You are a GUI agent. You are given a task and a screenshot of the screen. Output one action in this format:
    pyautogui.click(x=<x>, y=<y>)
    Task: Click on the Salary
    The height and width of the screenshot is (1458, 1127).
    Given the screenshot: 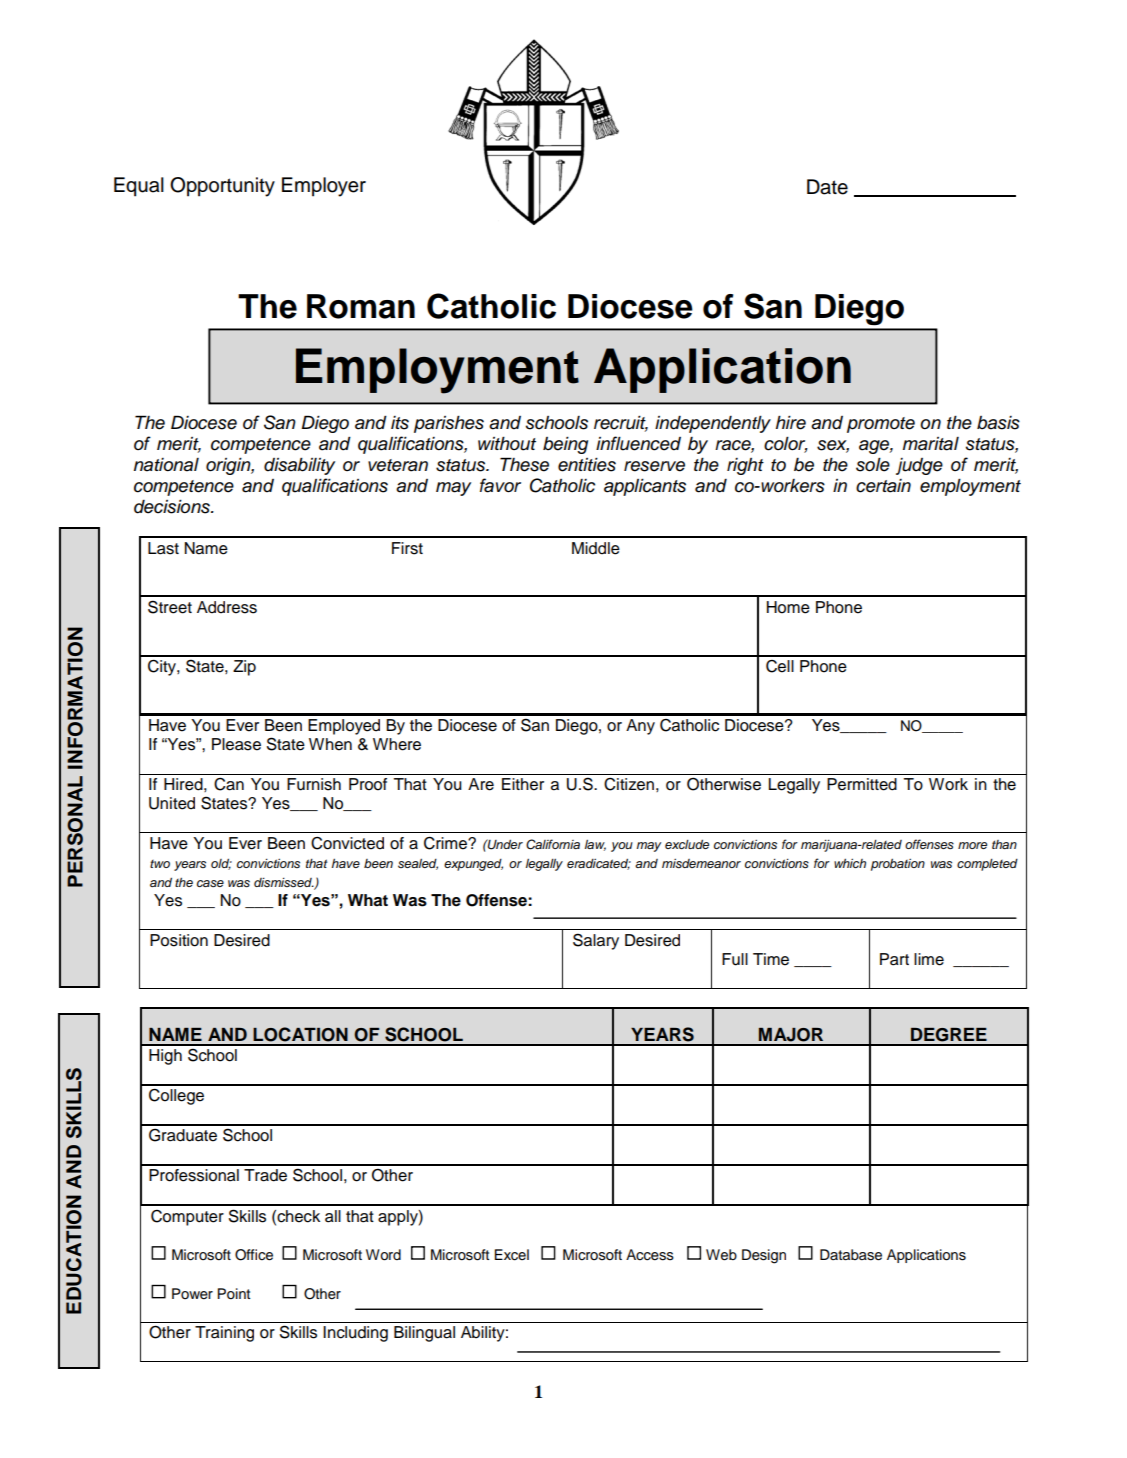 What is the action you would take?
    pyautogui.click(x=596, y=941)
